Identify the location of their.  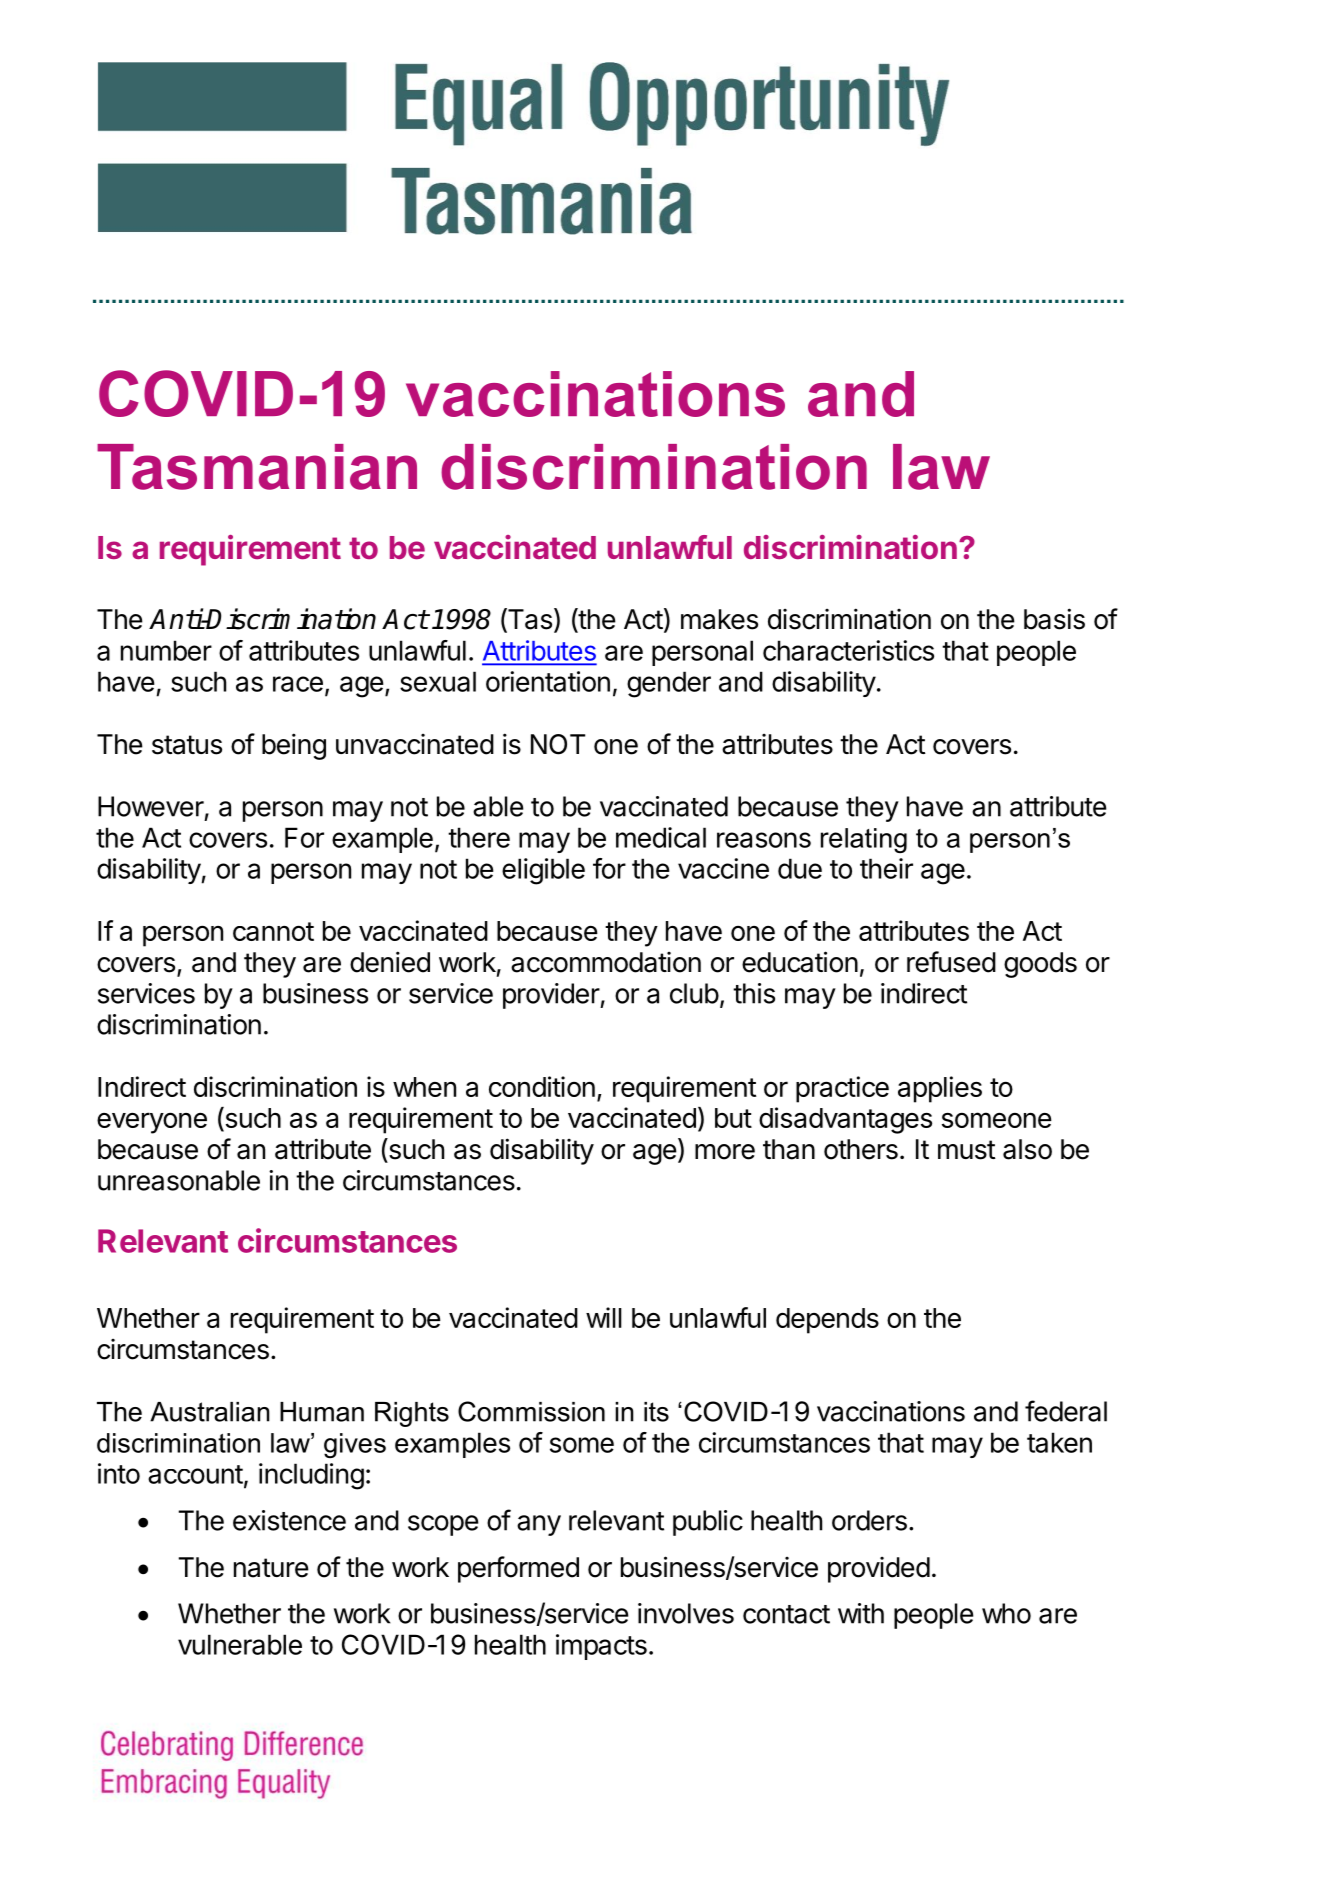
(886, 868).
